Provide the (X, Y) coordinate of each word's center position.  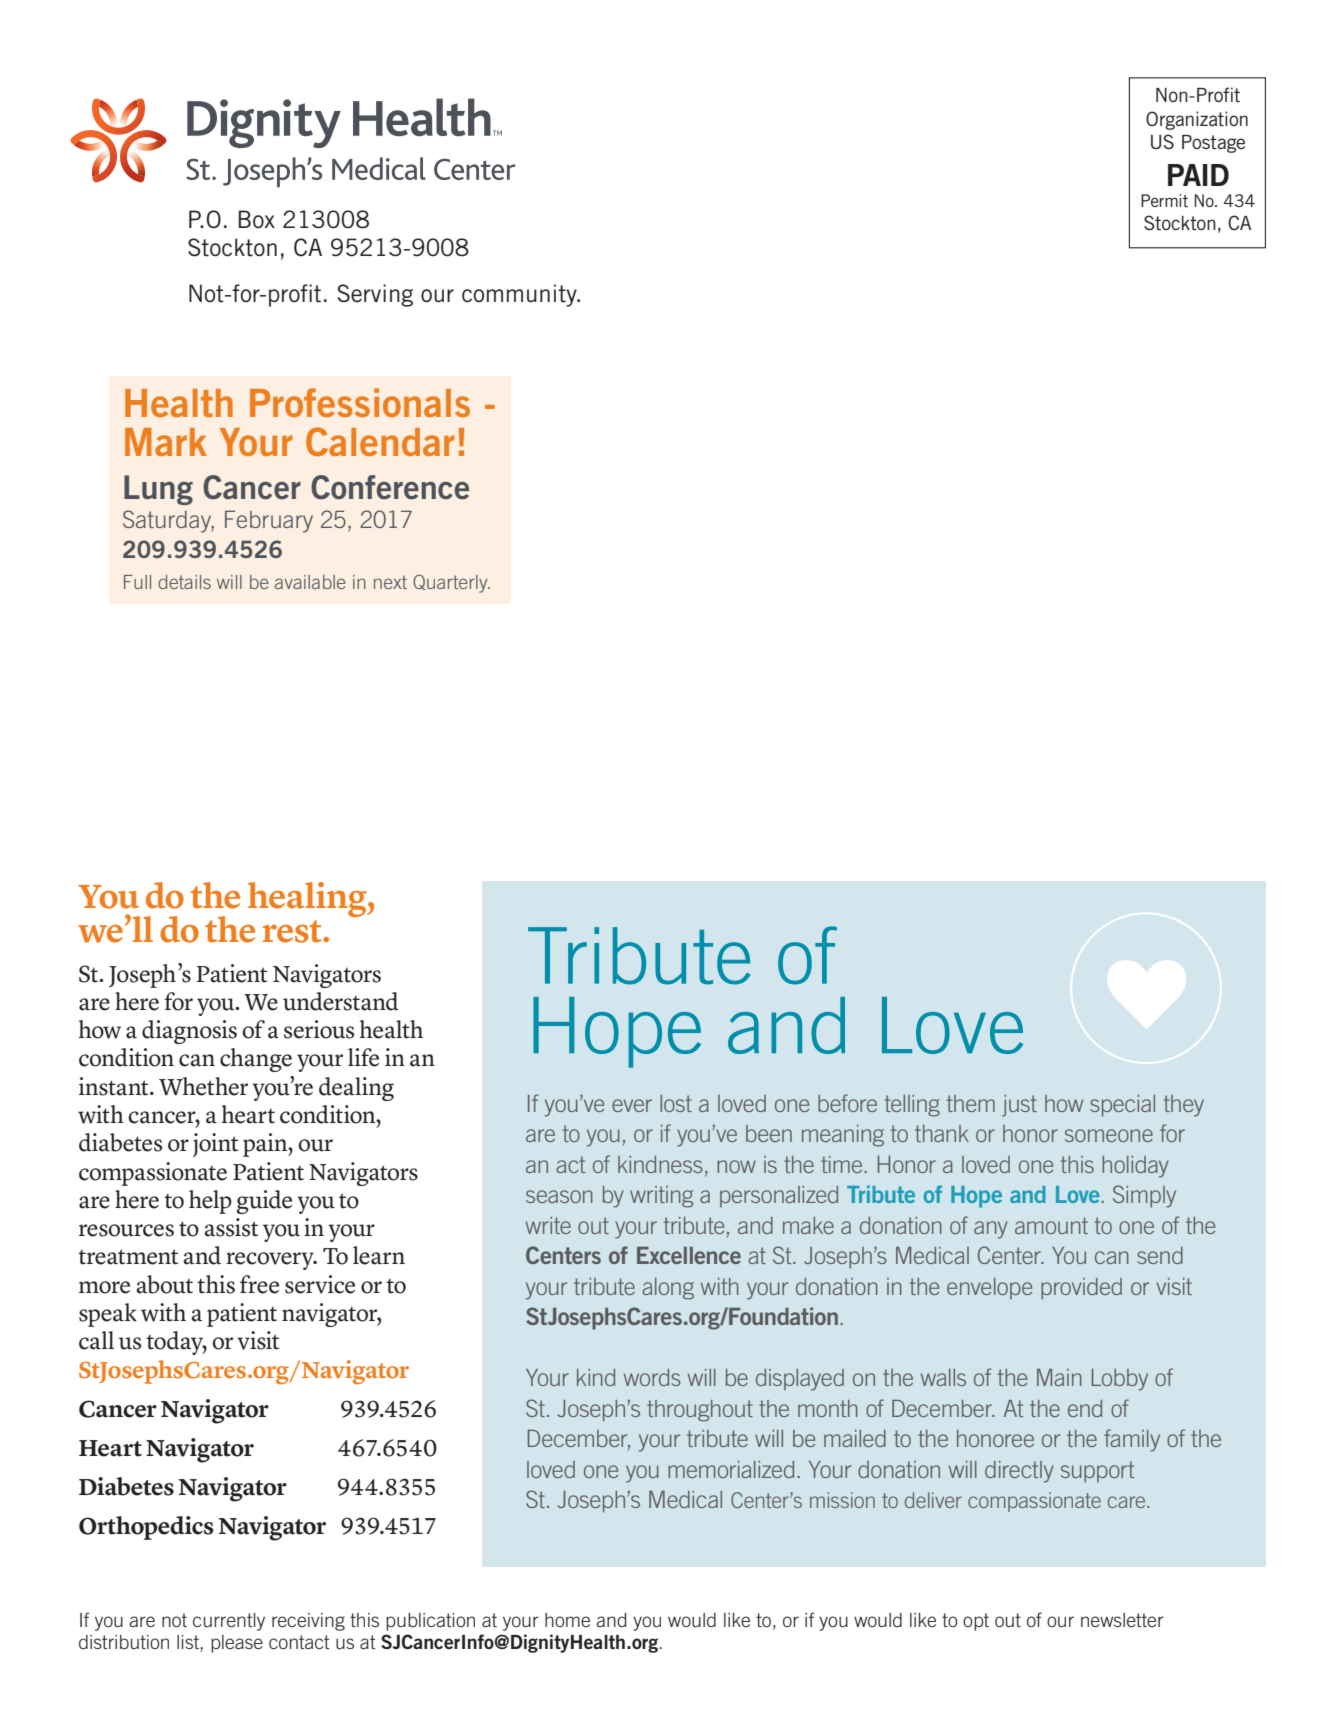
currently (229, 1622)
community (520, 295)
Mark (166, 442)
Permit (1164, 200)
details (184, 582)
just (1019, 1106)
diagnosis (189, 1032)
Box (257, 219)
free (259, 1284)
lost (676, 1103)
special (1122, 1106)
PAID (1198, 175)
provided (1081, 1289)
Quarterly (451, 584)
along (668, 1289)
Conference (390, 487)
